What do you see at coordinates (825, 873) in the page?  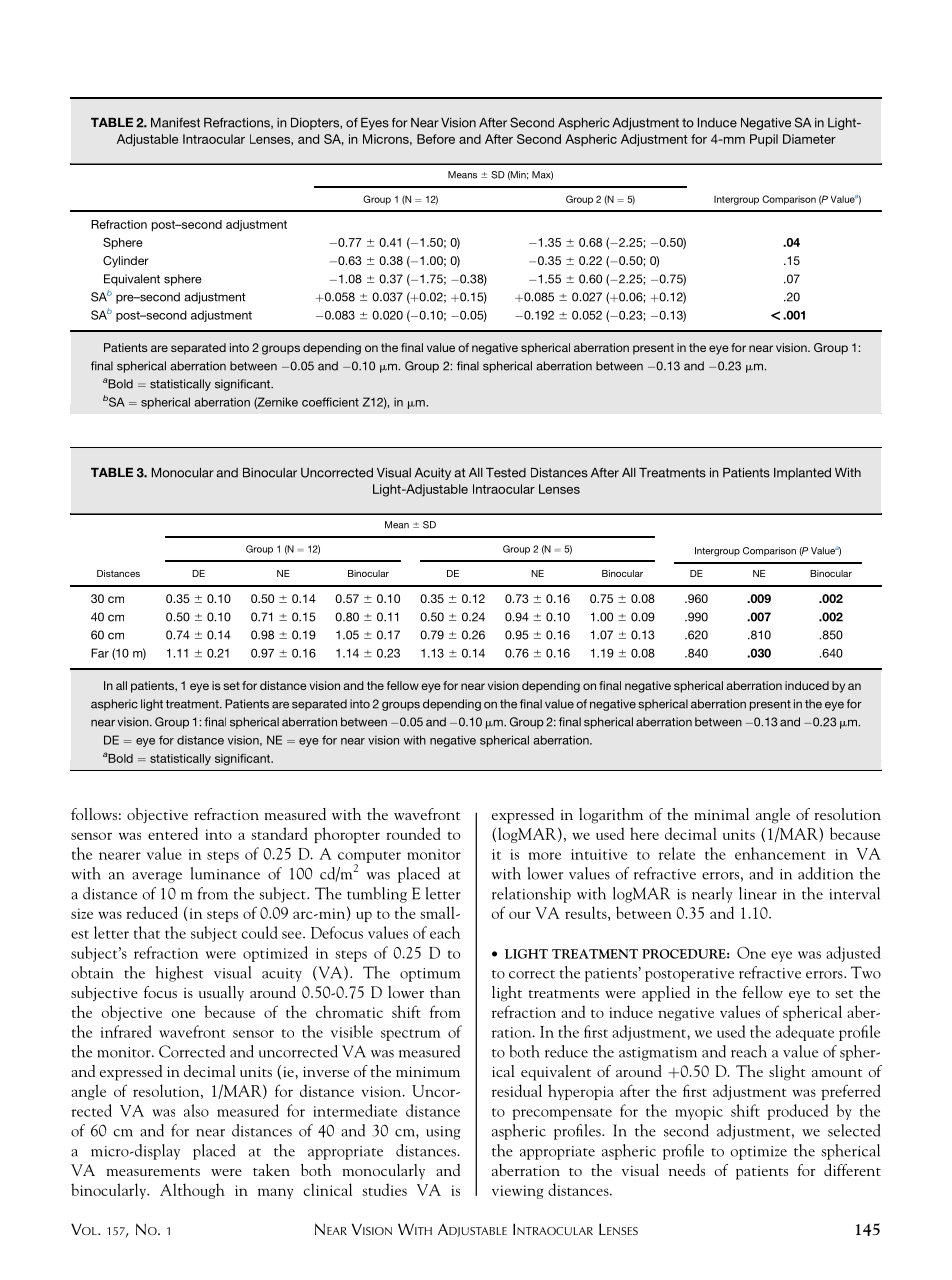 I see `addition` at bounding box center [825, 873].
